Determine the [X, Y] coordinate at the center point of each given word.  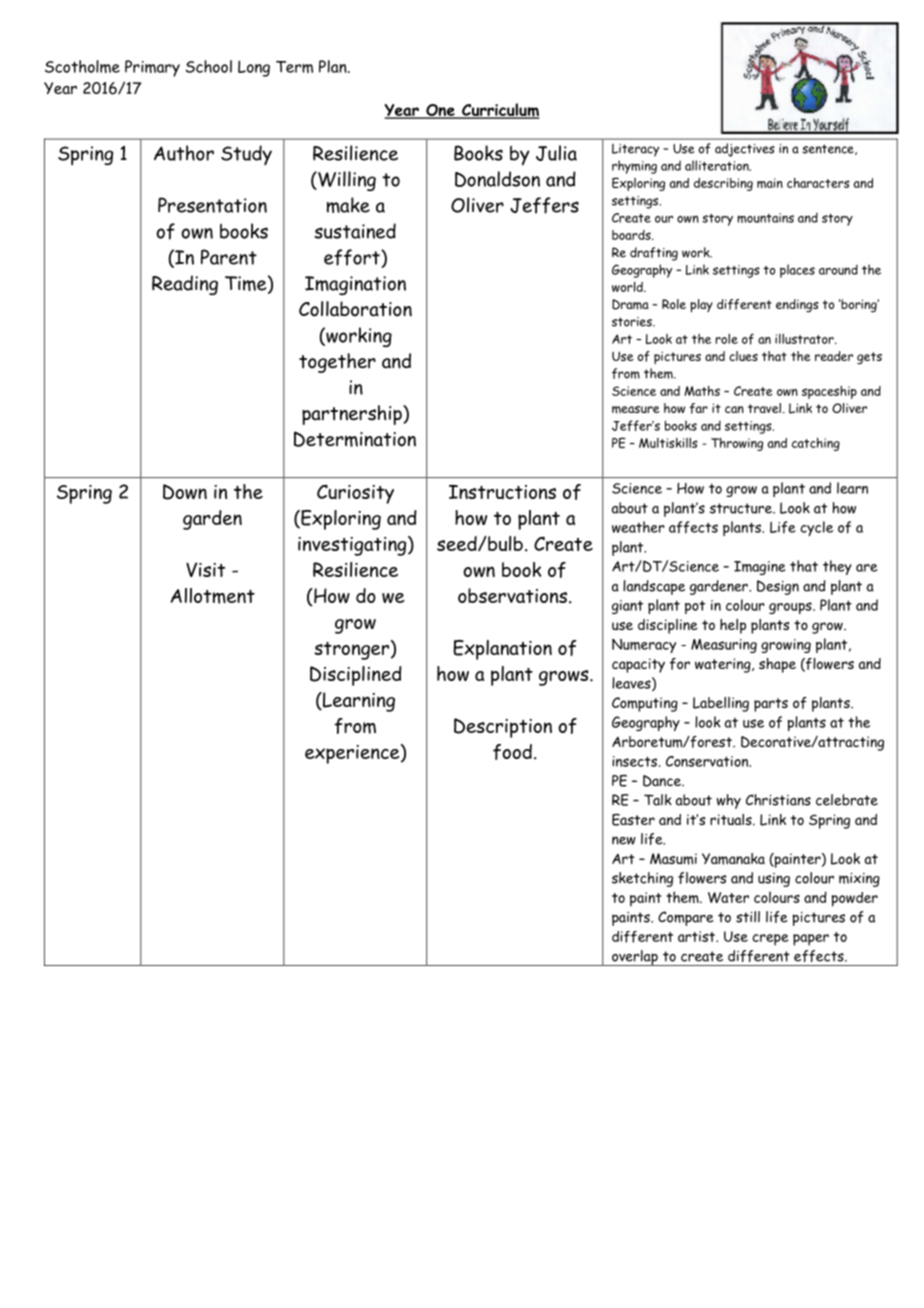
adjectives [745, 150]
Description [503, 728]
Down [185, 492]
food [512, 752]
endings [797, 305]
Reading [185, 285]
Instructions [502, 492]
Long [254, 68]
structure [742, 508]
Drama [630, 304]
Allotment [212, 596]
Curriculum [500, 111]
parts [771, 705]
